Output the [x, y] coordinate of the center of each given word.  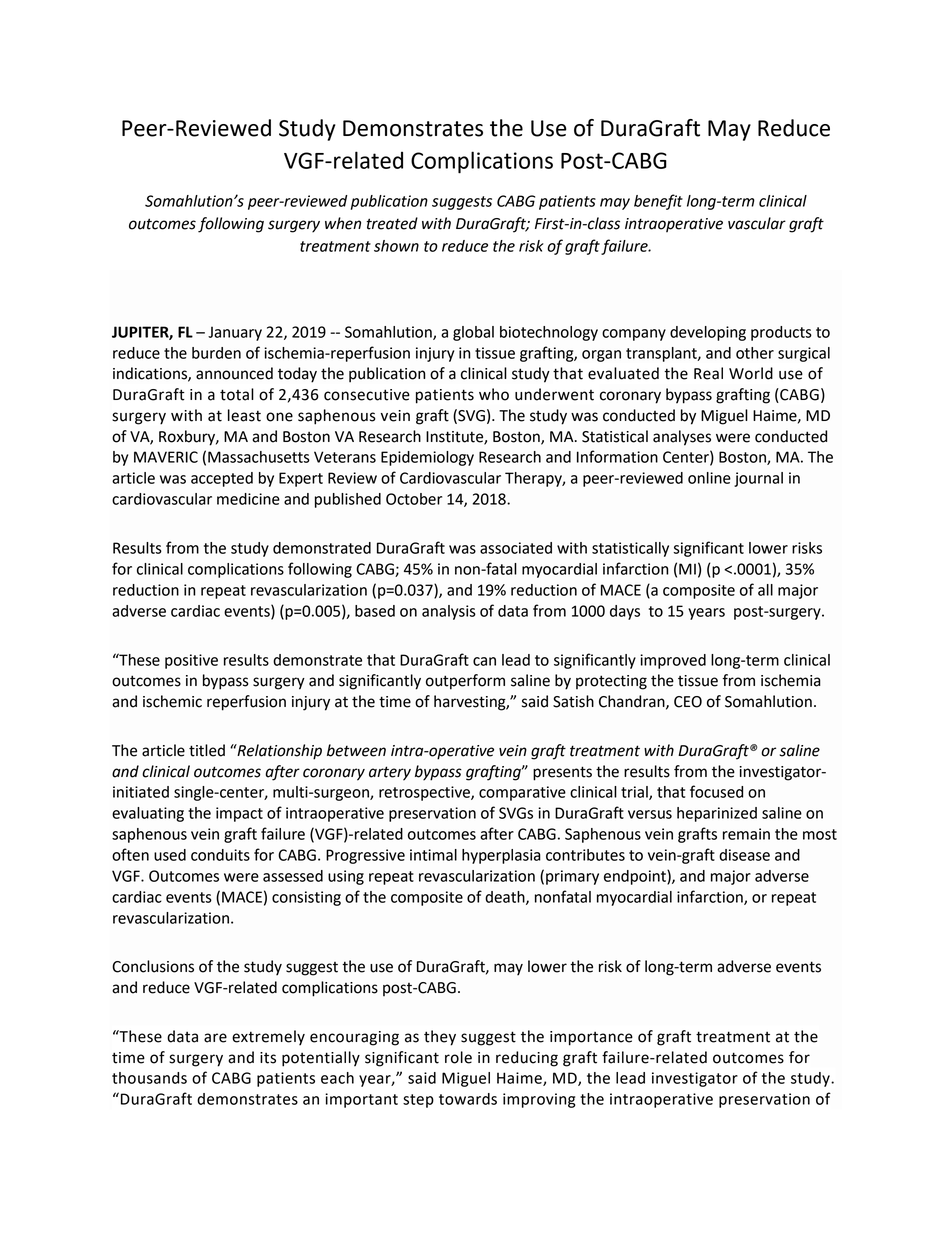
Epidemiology [427, 458]
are [215, 1038]
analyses [682, 438]
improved [673, 661]
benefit [658, 202]
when [343, 223]
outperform [465, 682]
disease [744, 855]
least [244, 415]
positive [191, 661]
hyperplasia [501, 856]
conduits [220, 855]
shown [396, 246]
